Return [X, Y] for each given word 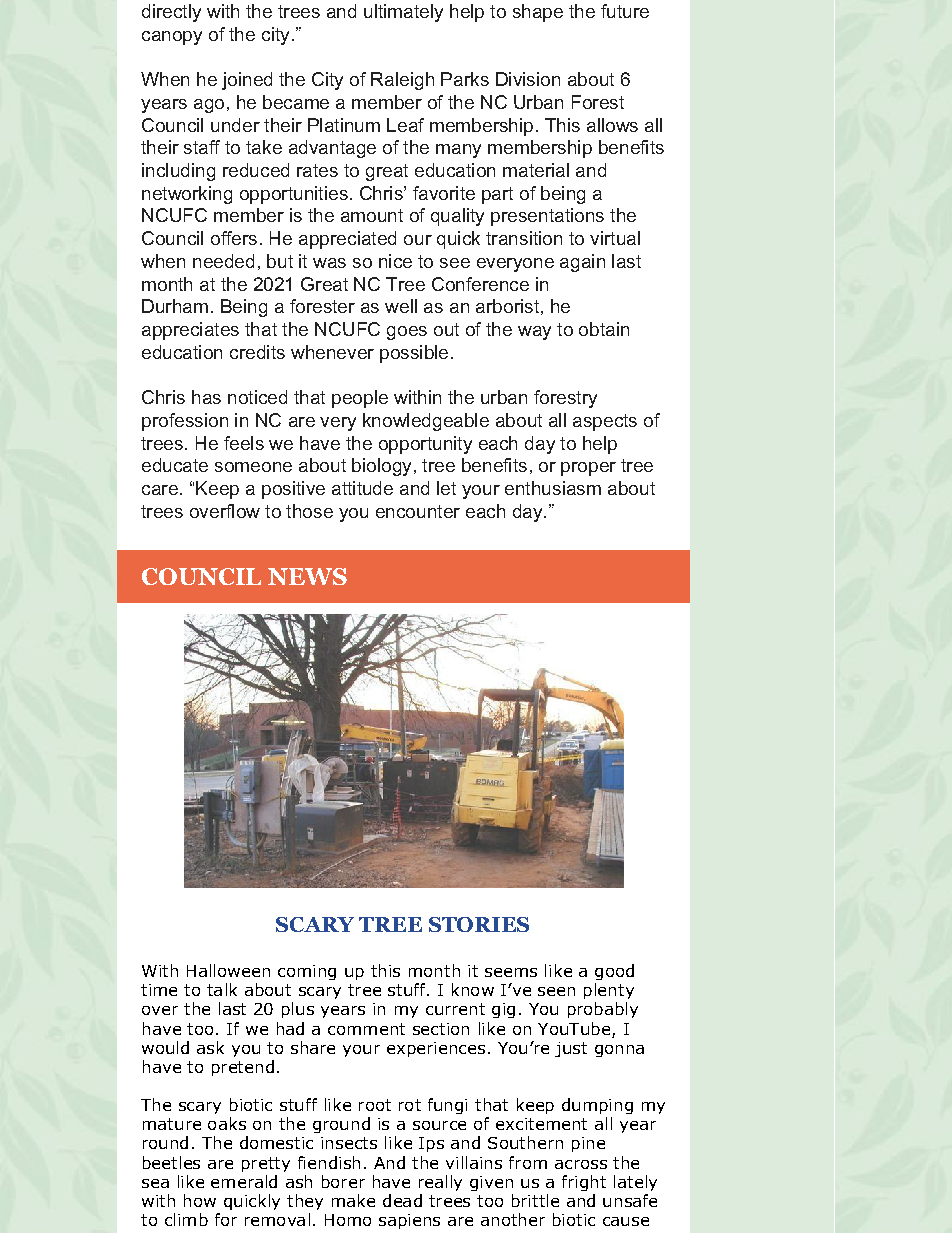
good [614, 972]
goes [407, 333]
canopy [172, 38]
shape [538, 13]
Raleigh [402, 81]
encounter [418, 511]
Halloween [228, 970]
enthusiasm [553, 488]
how [200, 1200]
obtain [604, 329]
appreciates [190, 331]
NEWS [307, 576]
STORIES [479, 924]
